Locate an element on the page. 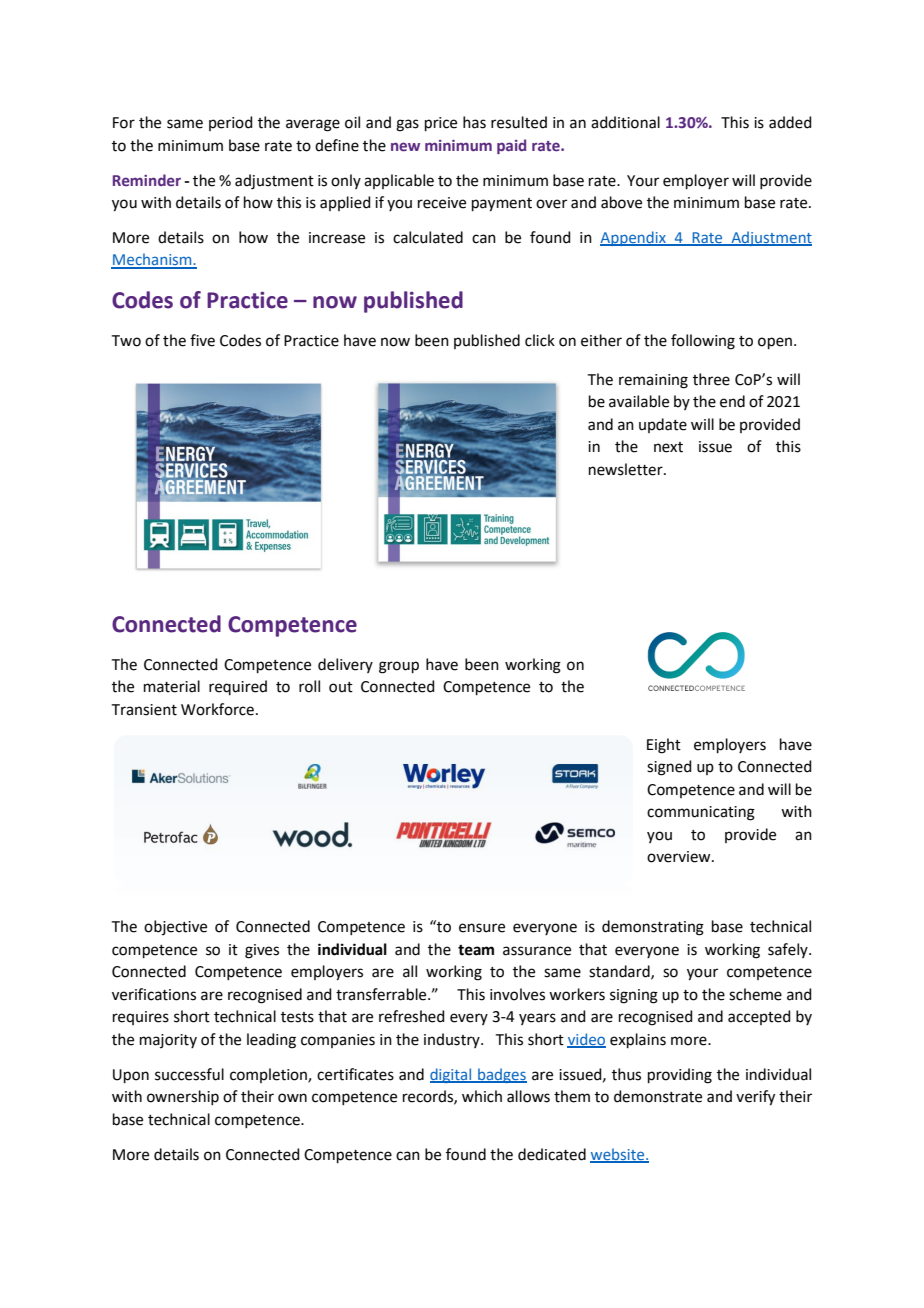 This document has height=1308, width=924. price is located at coordinates (441, 124).
